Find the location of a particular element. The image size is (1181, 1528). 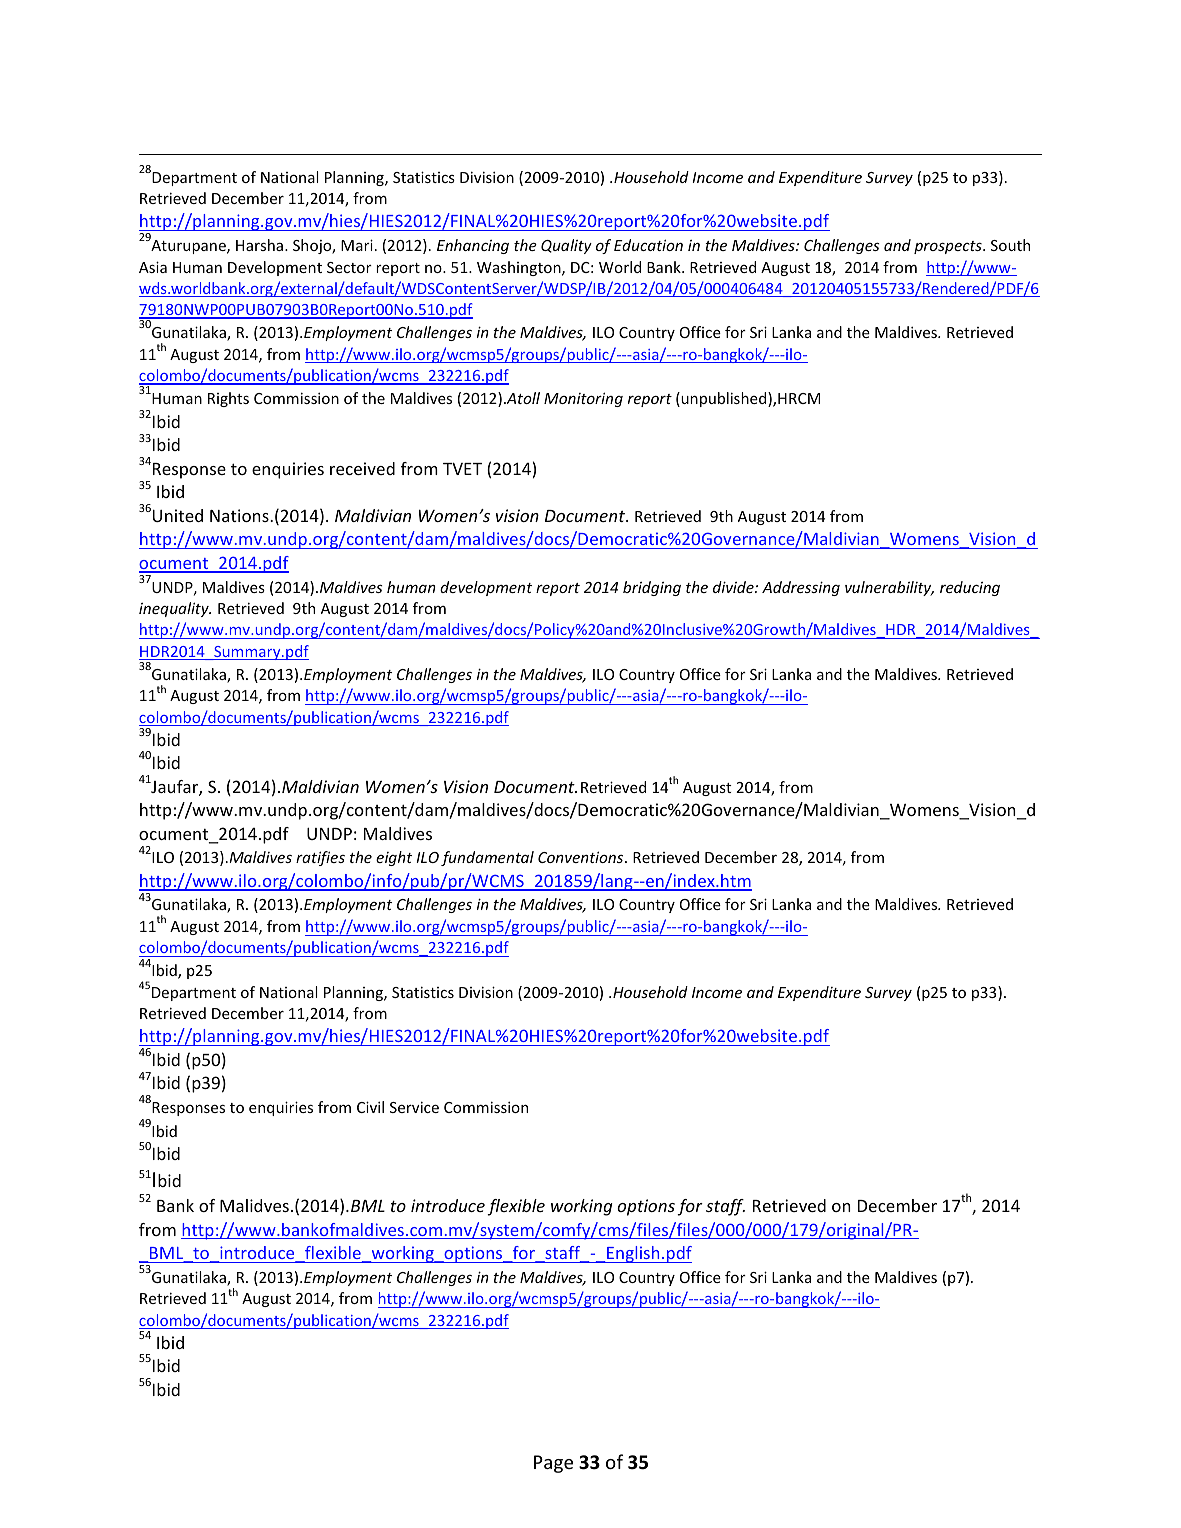

Sector is located at coordinates (349, 267).
